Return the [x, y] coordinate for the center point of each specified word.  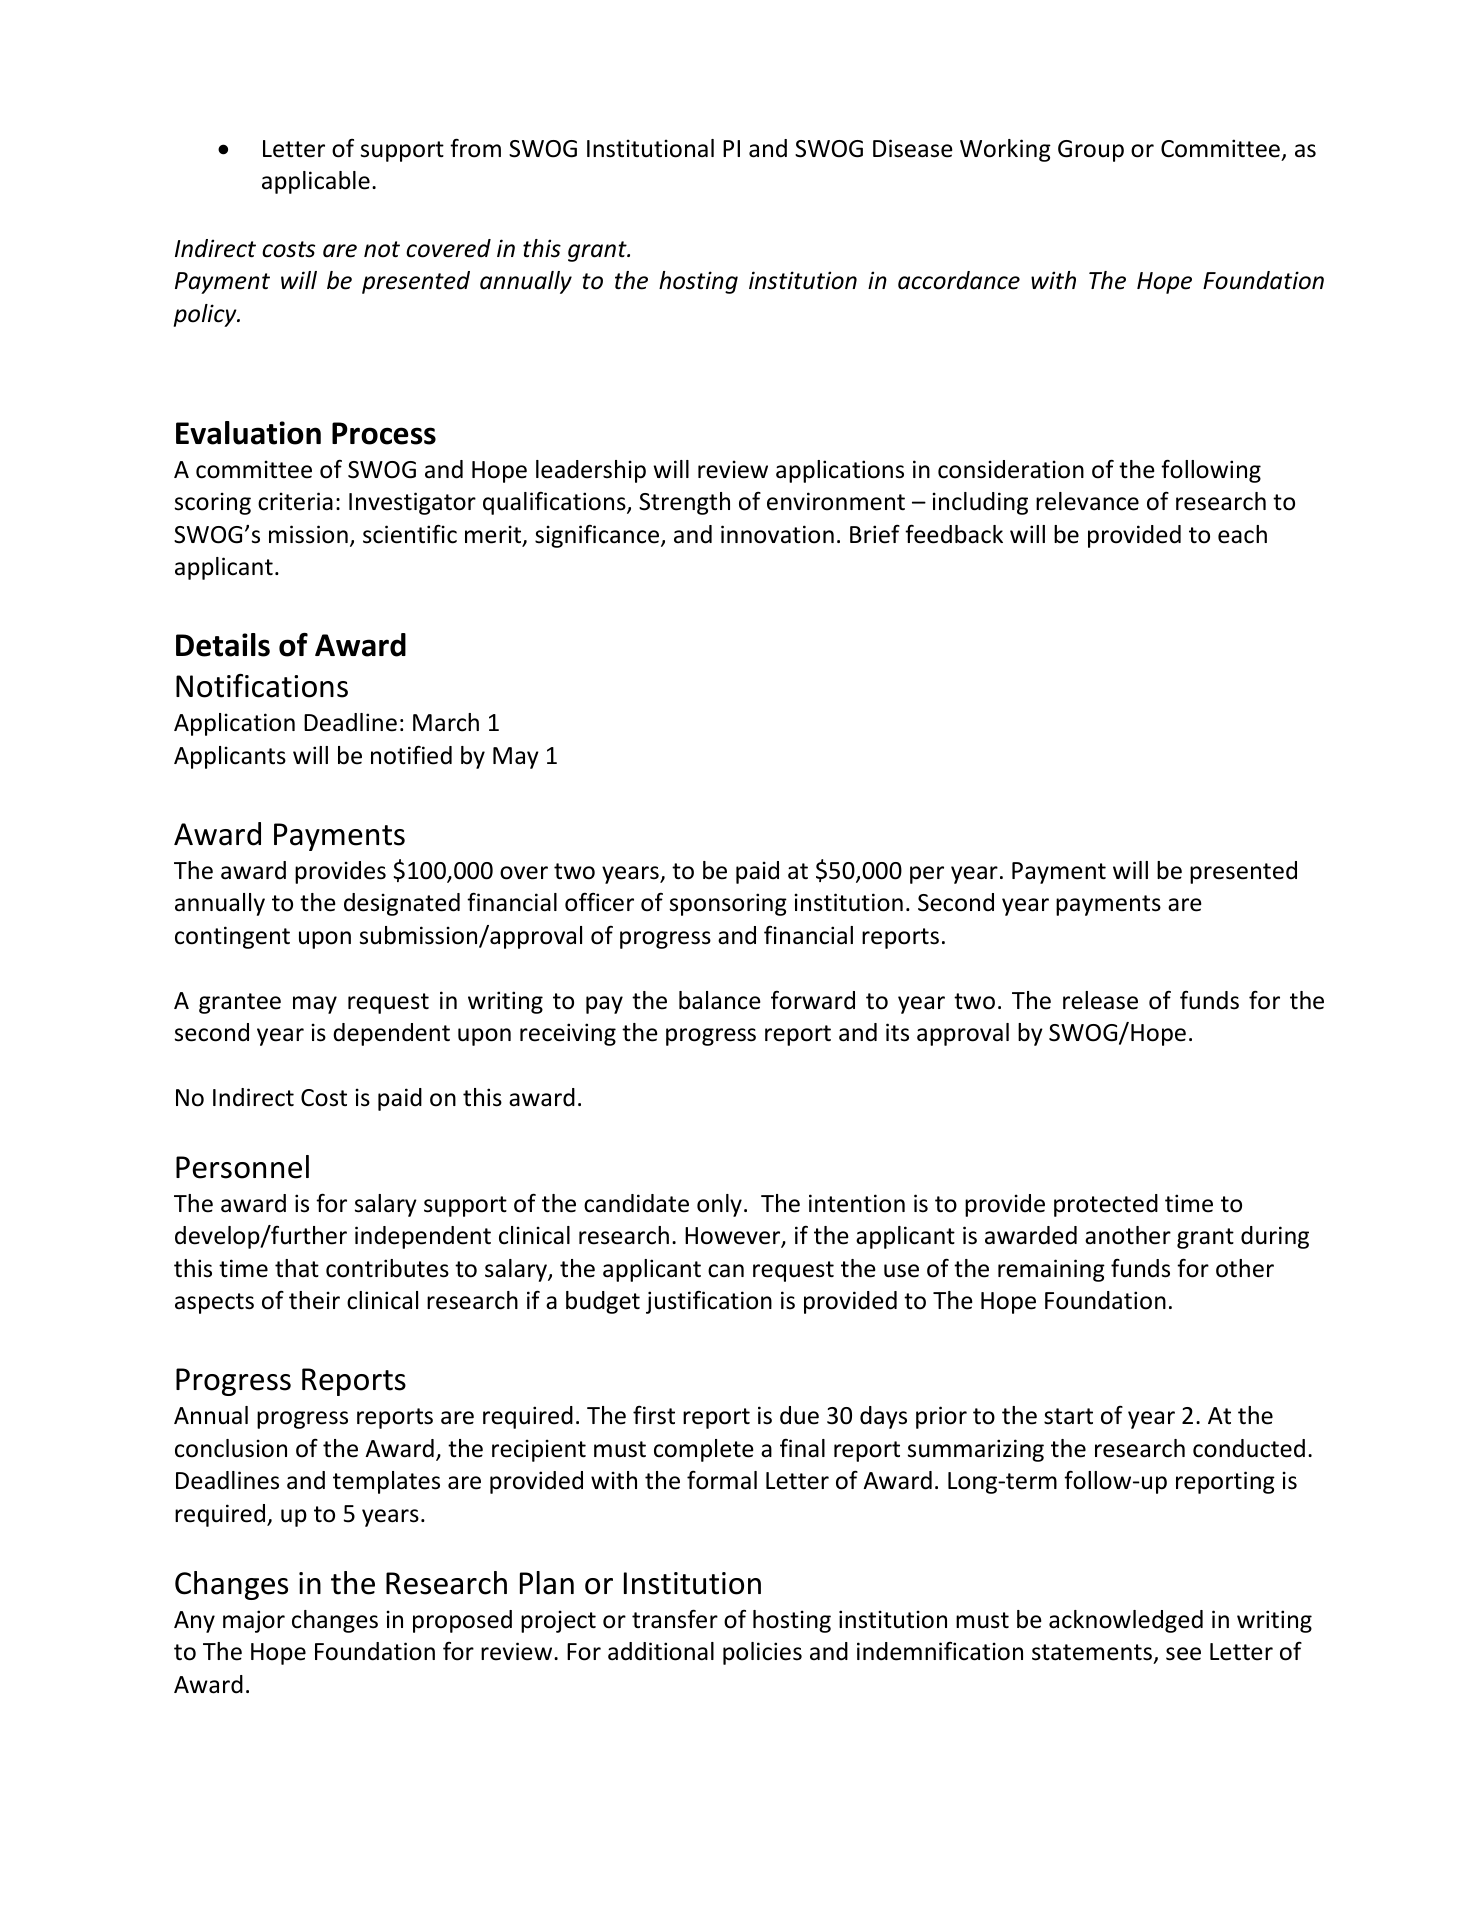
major [254, 1621]
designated [402, 904]
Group [1091, 151]
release [1100, 1000]
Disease [913, 148]
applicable [316, 182]
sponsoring [728, 904]
